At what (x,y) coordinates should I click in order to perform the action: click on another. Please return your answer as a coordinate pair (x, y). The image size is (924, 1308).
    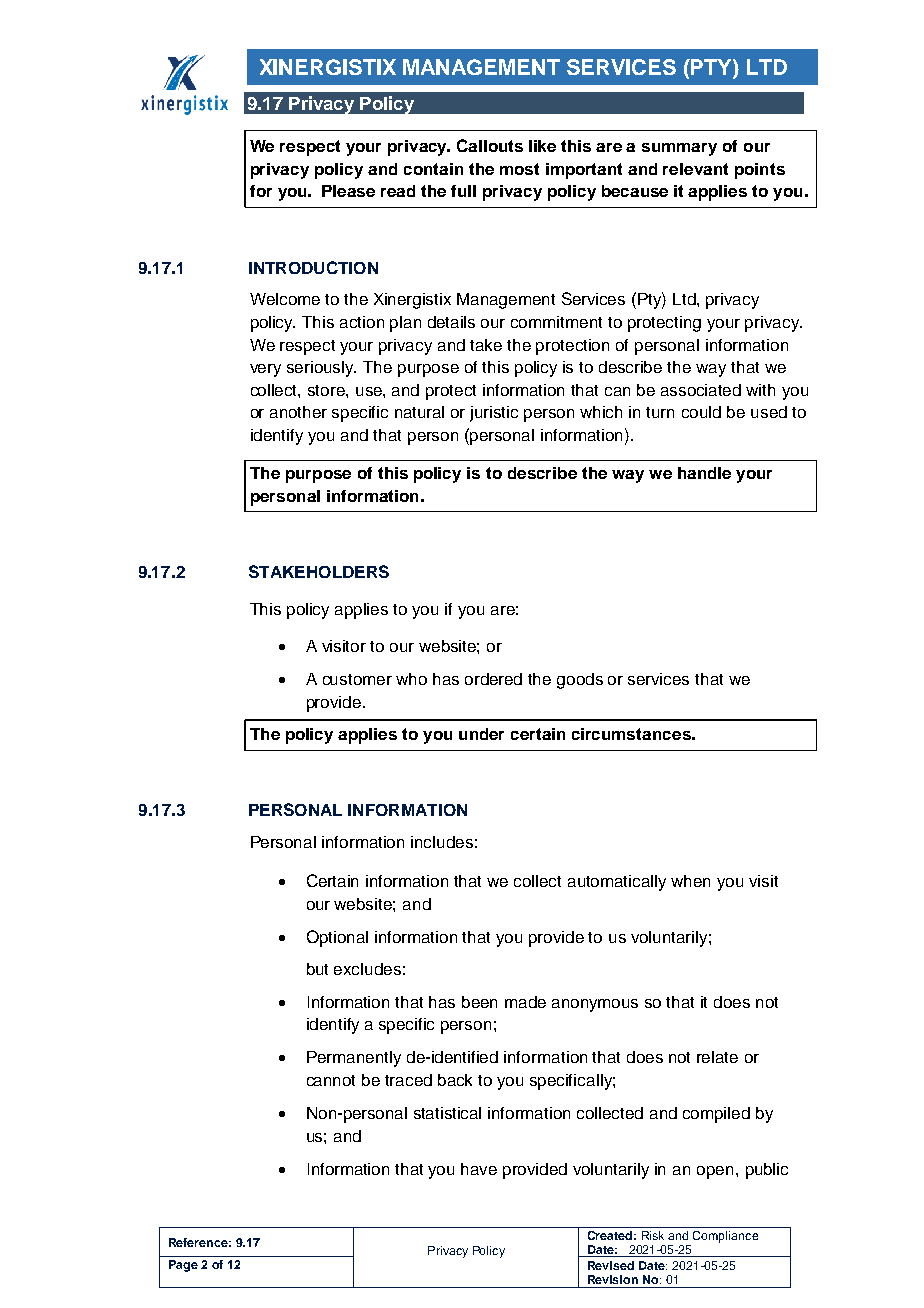
    Looking at the image, I should click on (298, 412).
